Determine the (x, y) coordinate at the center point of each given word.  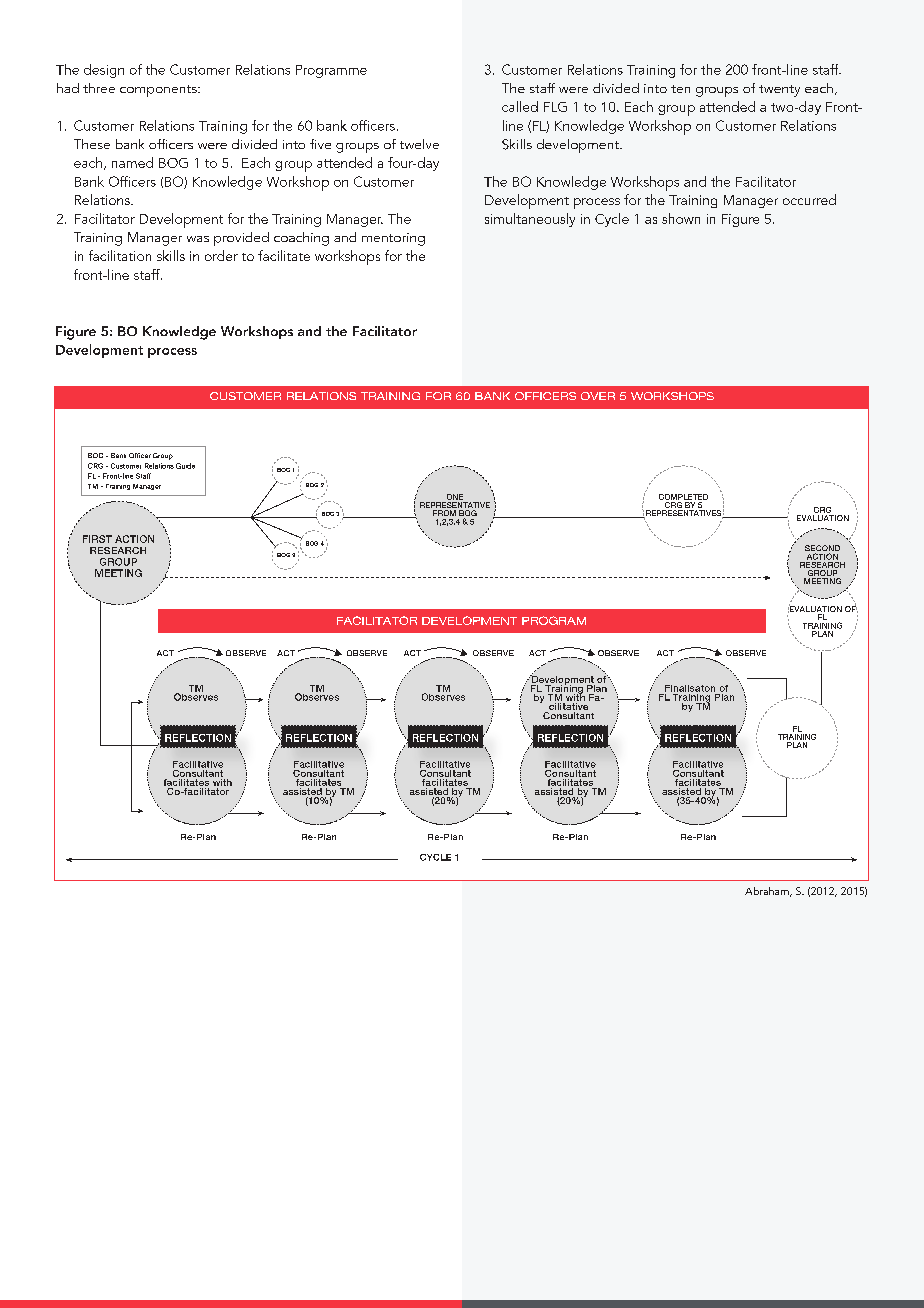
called (520, 106)
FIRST (97, 539)
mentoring (393, 239)
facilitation (120, 255)
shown (681, 218)
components (159, 91)
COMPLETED (683, 497)
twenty (779, 91)
